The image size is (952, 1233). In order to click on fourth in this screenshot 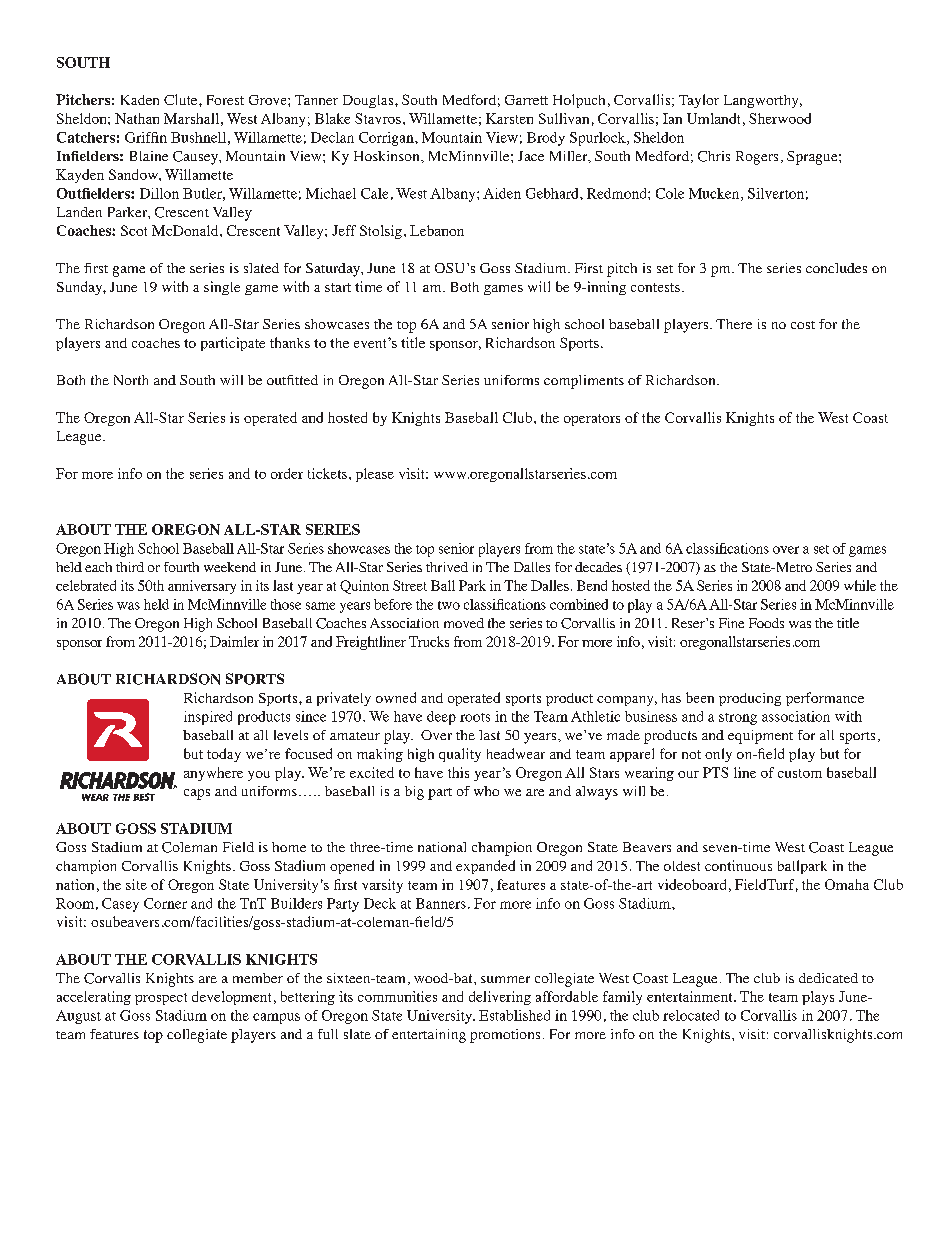, I will do `click(181, 567)`.
